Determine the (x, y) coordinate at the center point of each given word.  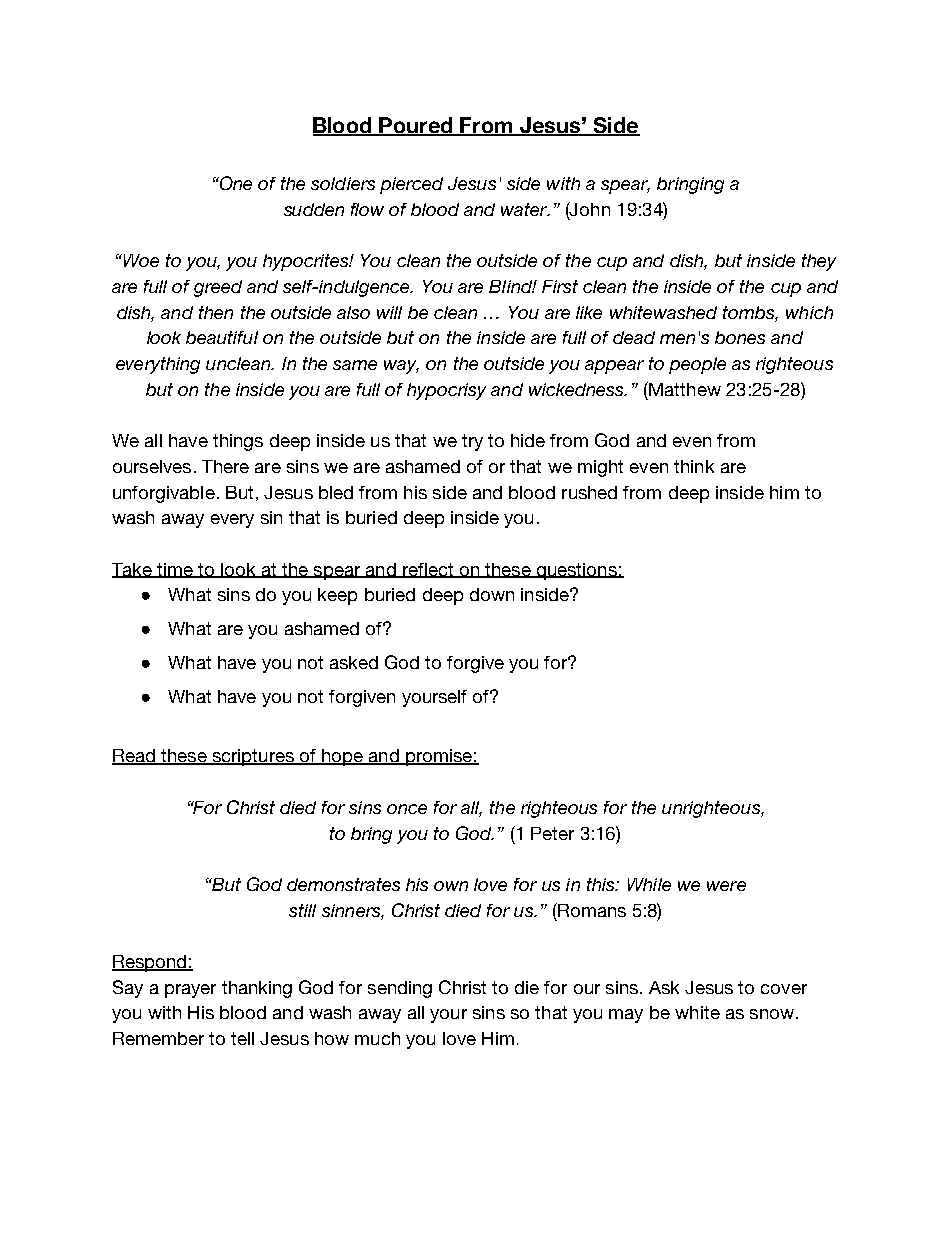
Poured (416, 126)
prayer (190, 991)
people (697, 365)
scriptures (253, 757)
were (726, 886)
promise (439, 757)
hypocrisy (446, 391)
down (492, 594)
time (175, 570)
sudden (314, 209)
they (819, 262)
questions (576, 571)
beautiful (222, 337)
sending (400, 989)
